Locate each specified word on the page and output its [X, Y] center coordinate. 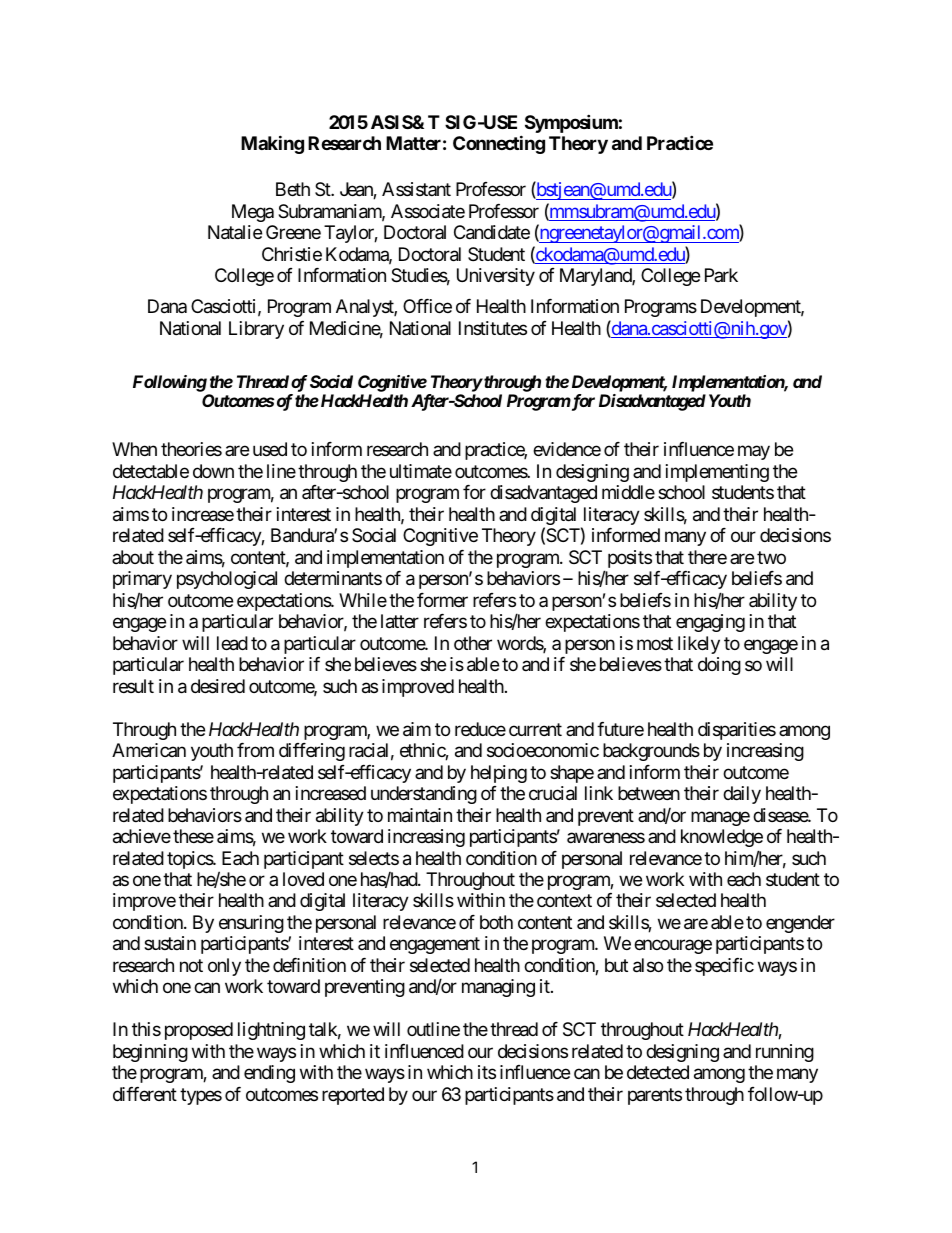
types [201, 1096]
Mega [253, 213]
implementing [717, 473]
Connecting [499, 144]
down [213, 471]
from [255, 750]
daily [742, 795]
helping [499, 774]
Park [721, 275]
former [442, 600]
